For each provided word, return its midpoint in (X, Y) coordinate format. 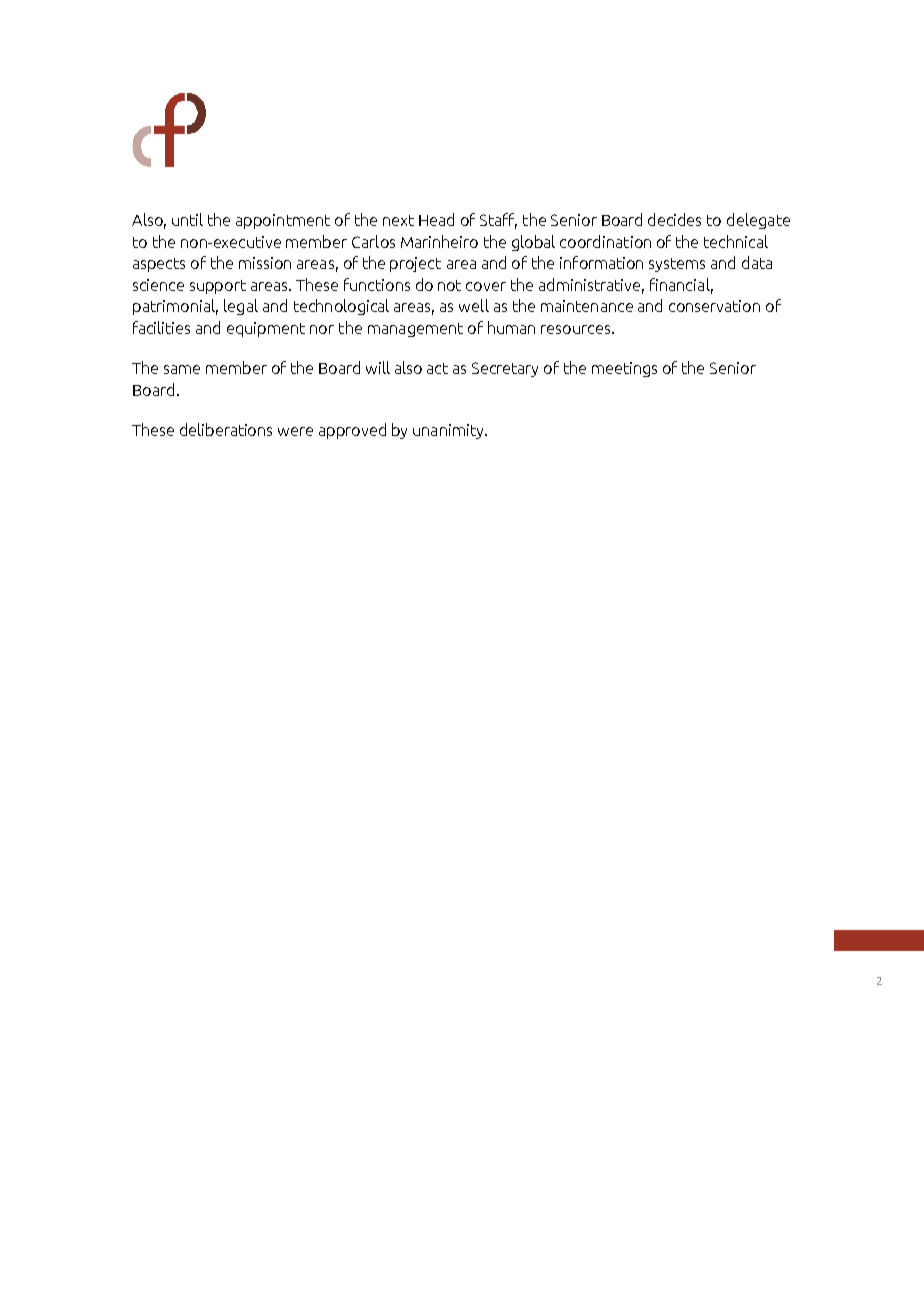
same (182, 369)
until (187, 219)
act (437, 368)
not (449, 285)
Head (436, 219)
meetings (624, 369)
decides (674, 219)
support (218, 287)
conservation (714, 306)
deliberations (226, 429)
